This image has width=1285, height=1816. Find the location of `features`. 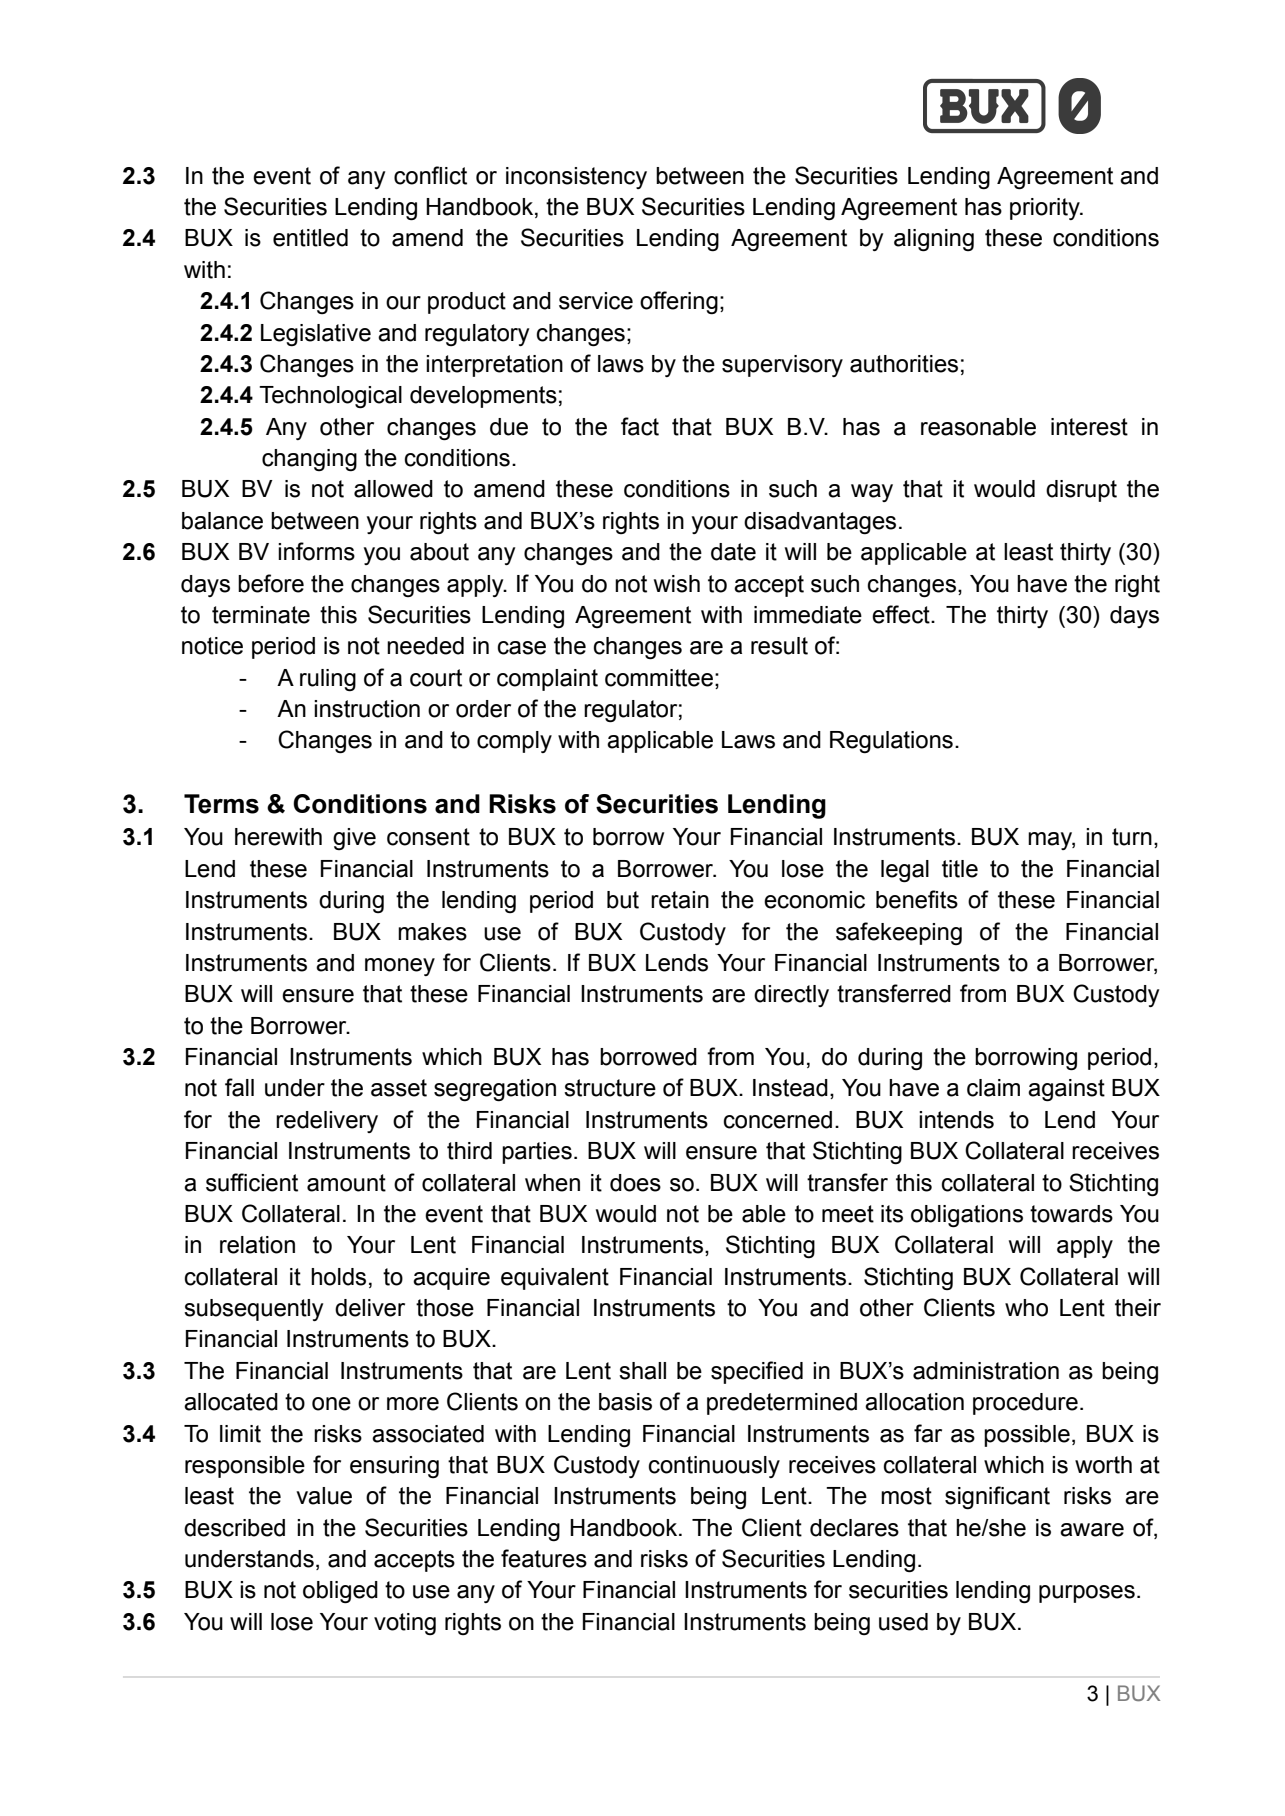

features is located at coordinates (544, 1558).
